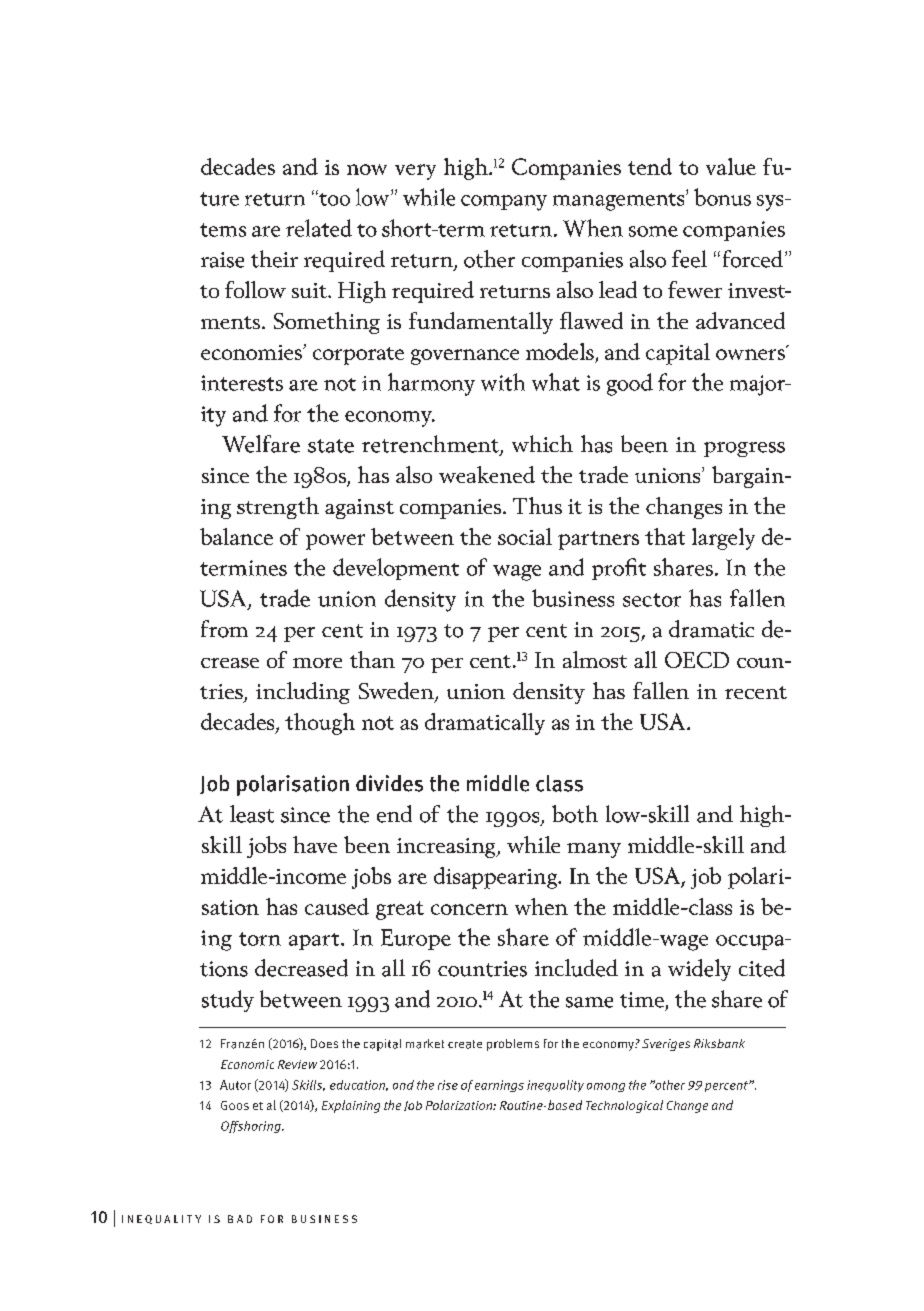 This screenshot has height=1311, width=924. Describe the element at coordinates (297, 1064) in the screenshot. I see `Review` at that location.
